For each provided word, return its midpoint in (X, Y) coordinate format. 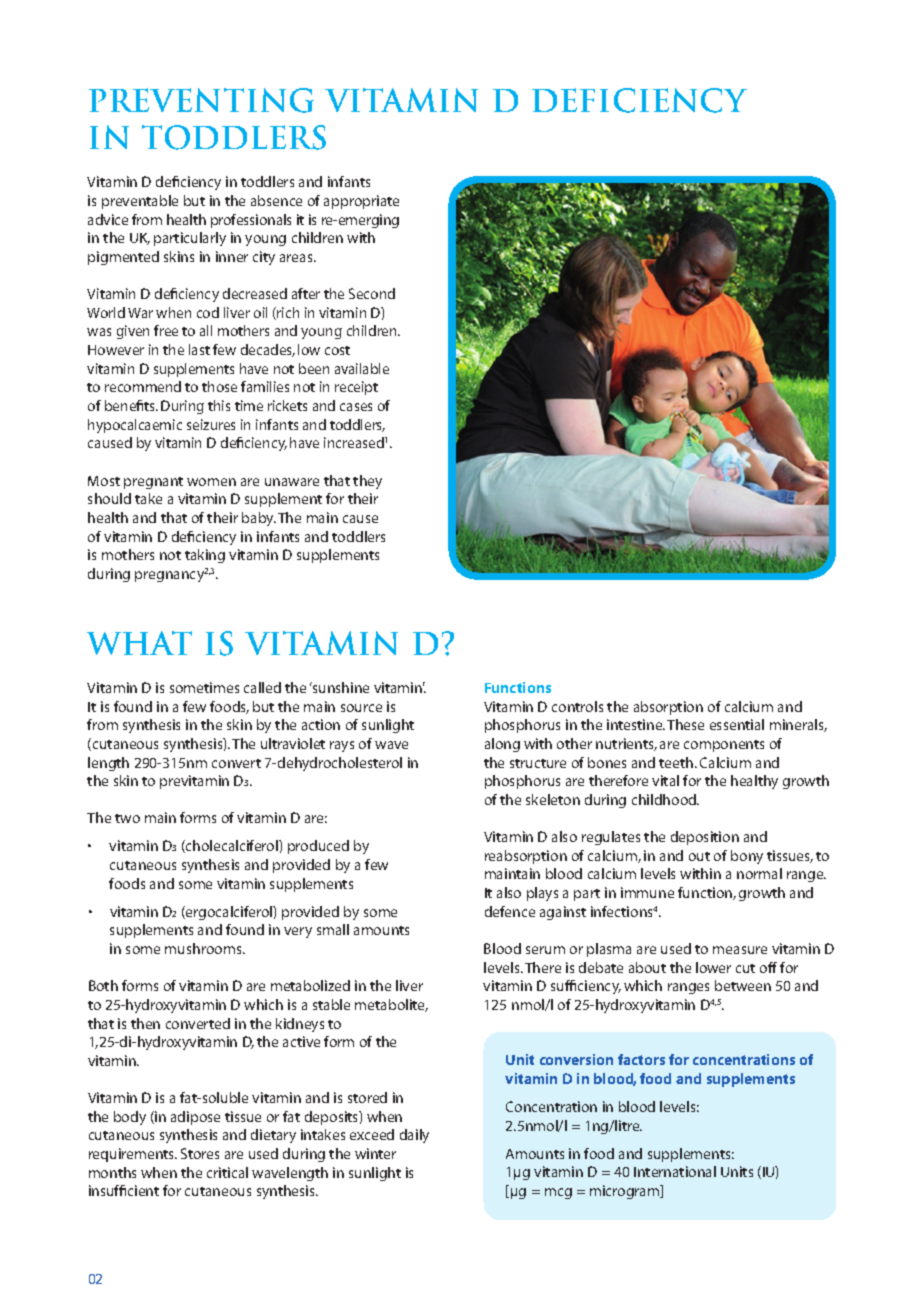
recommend (143, 386)
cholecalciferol (232, 846)
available (362, 368)
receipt (356, 388)
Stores (200, 1153)
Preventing (201, 100)
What (139, 643)
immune (647, 892)
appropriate (361, 202)
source (361, 708)
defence (510, 911)
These (685, 724)
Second (372, 293)
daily (414, 1136)
